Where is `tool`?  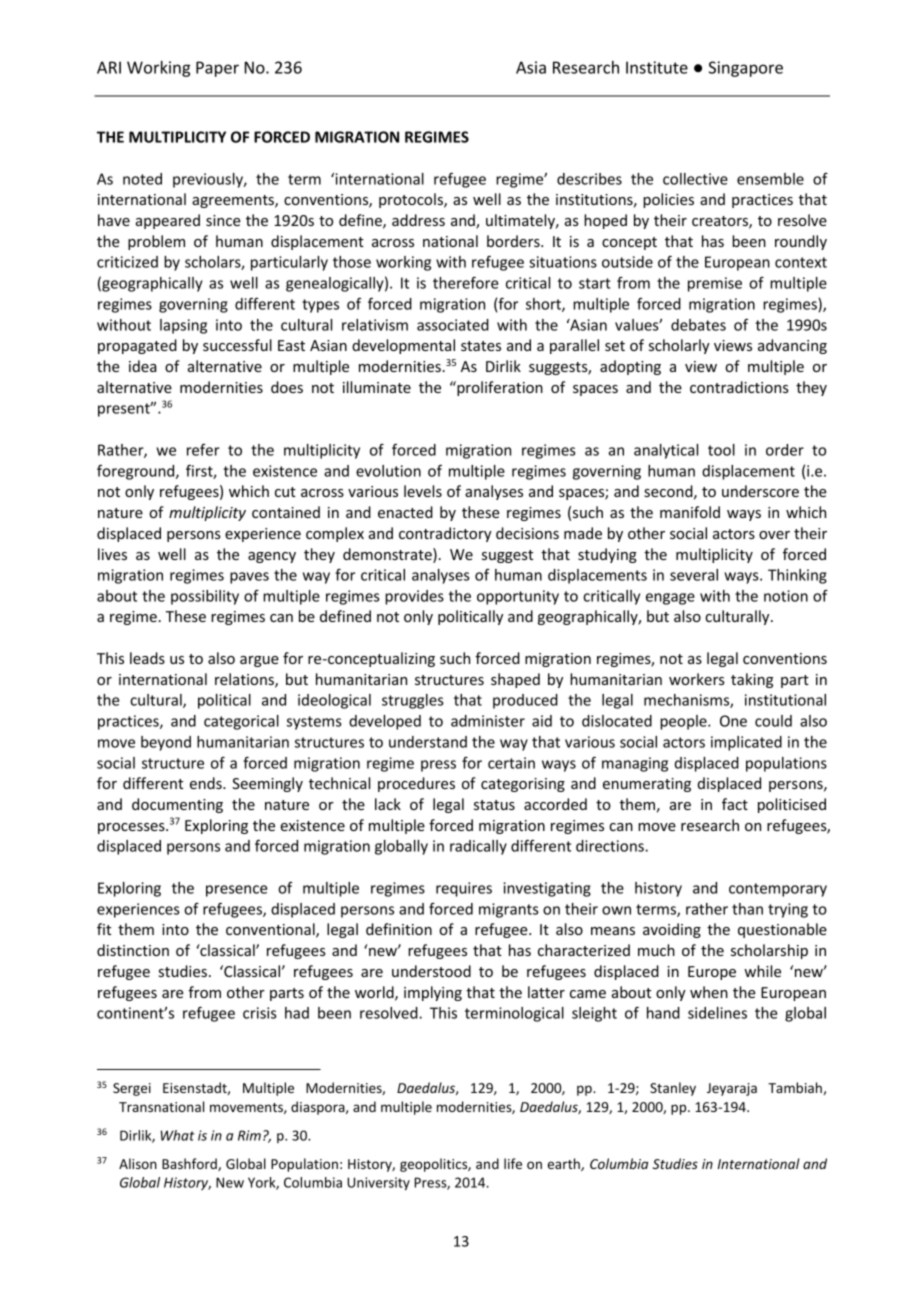
tool is located at coordinates (721, 450).
